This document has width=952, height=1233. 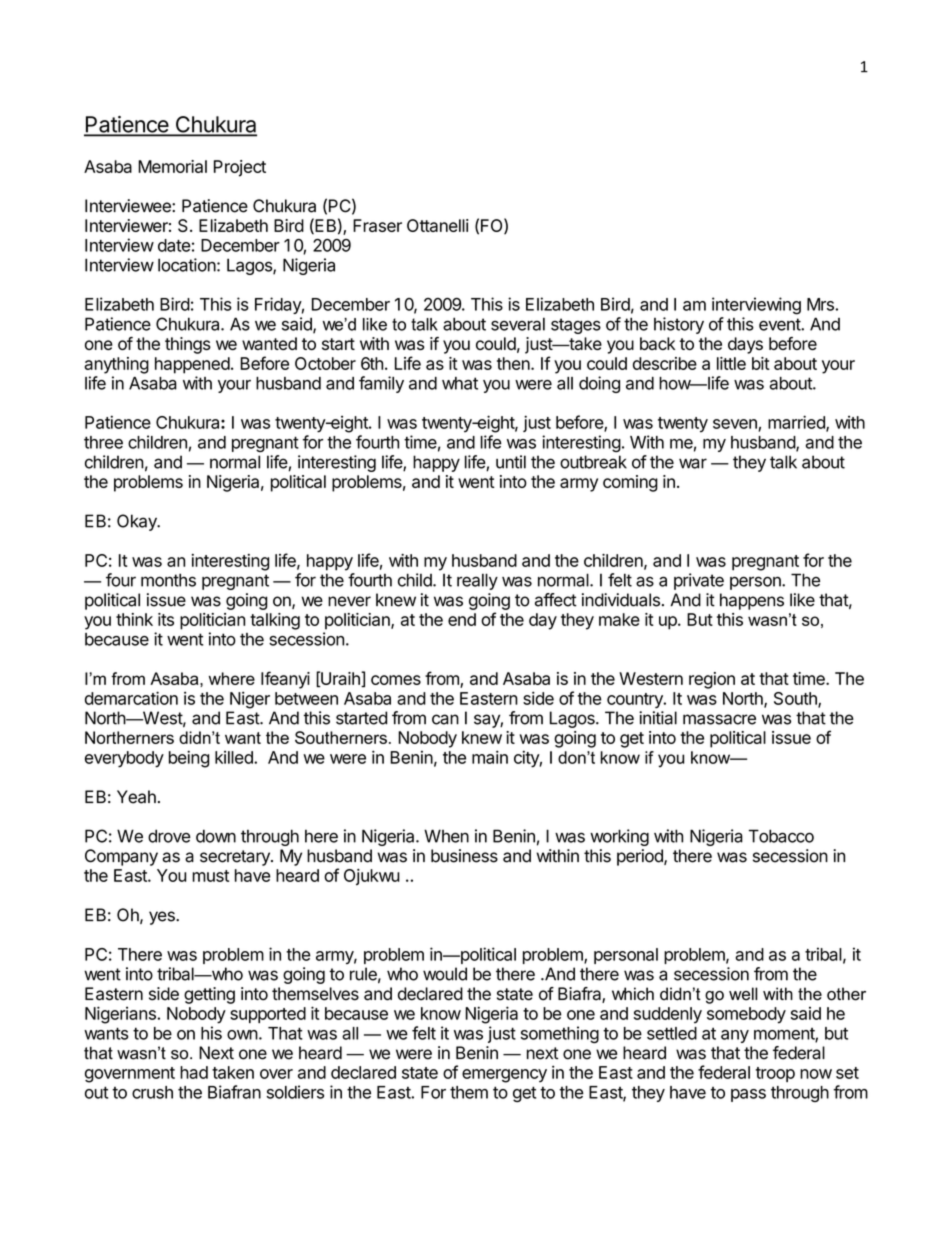 What do you see at coordinates (377, 225) in the document?
I see `Fraser` at bounding box center [377, 225].
